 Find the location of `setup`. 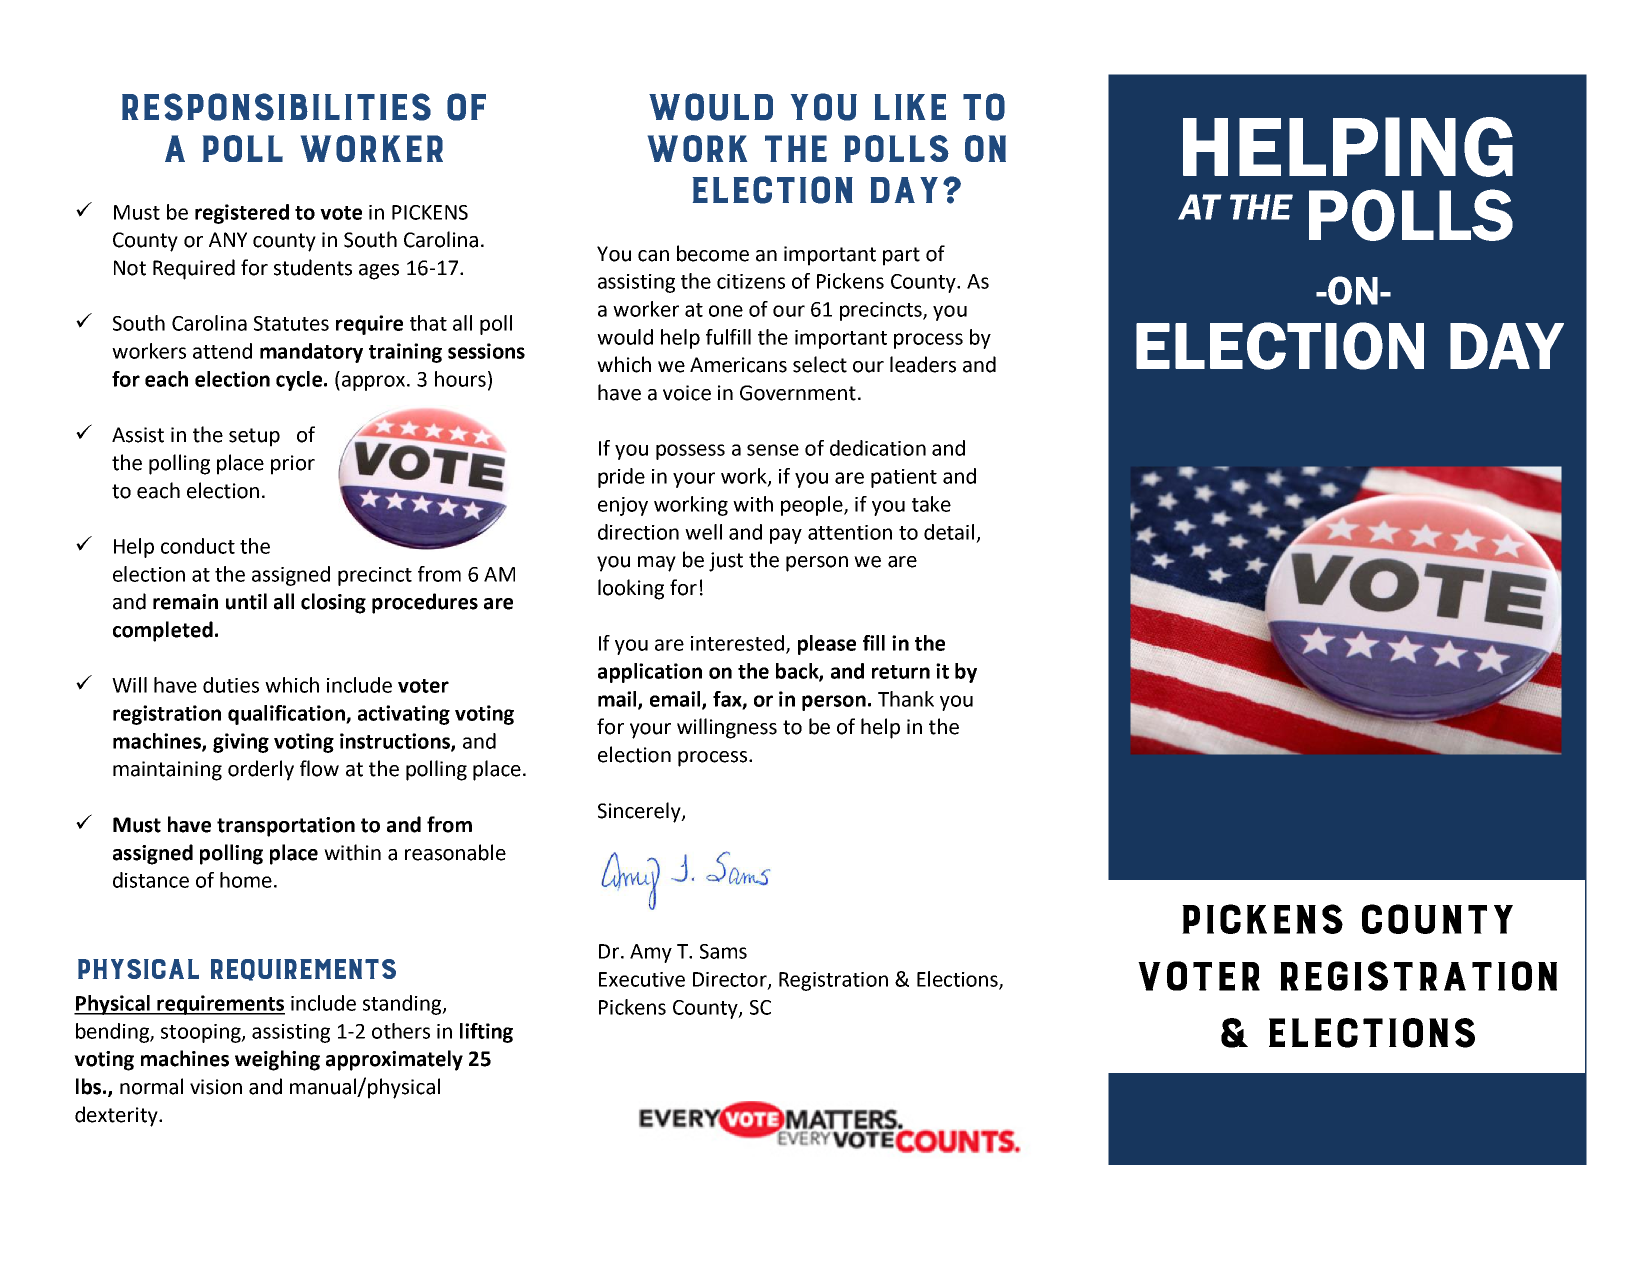

setup is located at coordinates (254, 437).
